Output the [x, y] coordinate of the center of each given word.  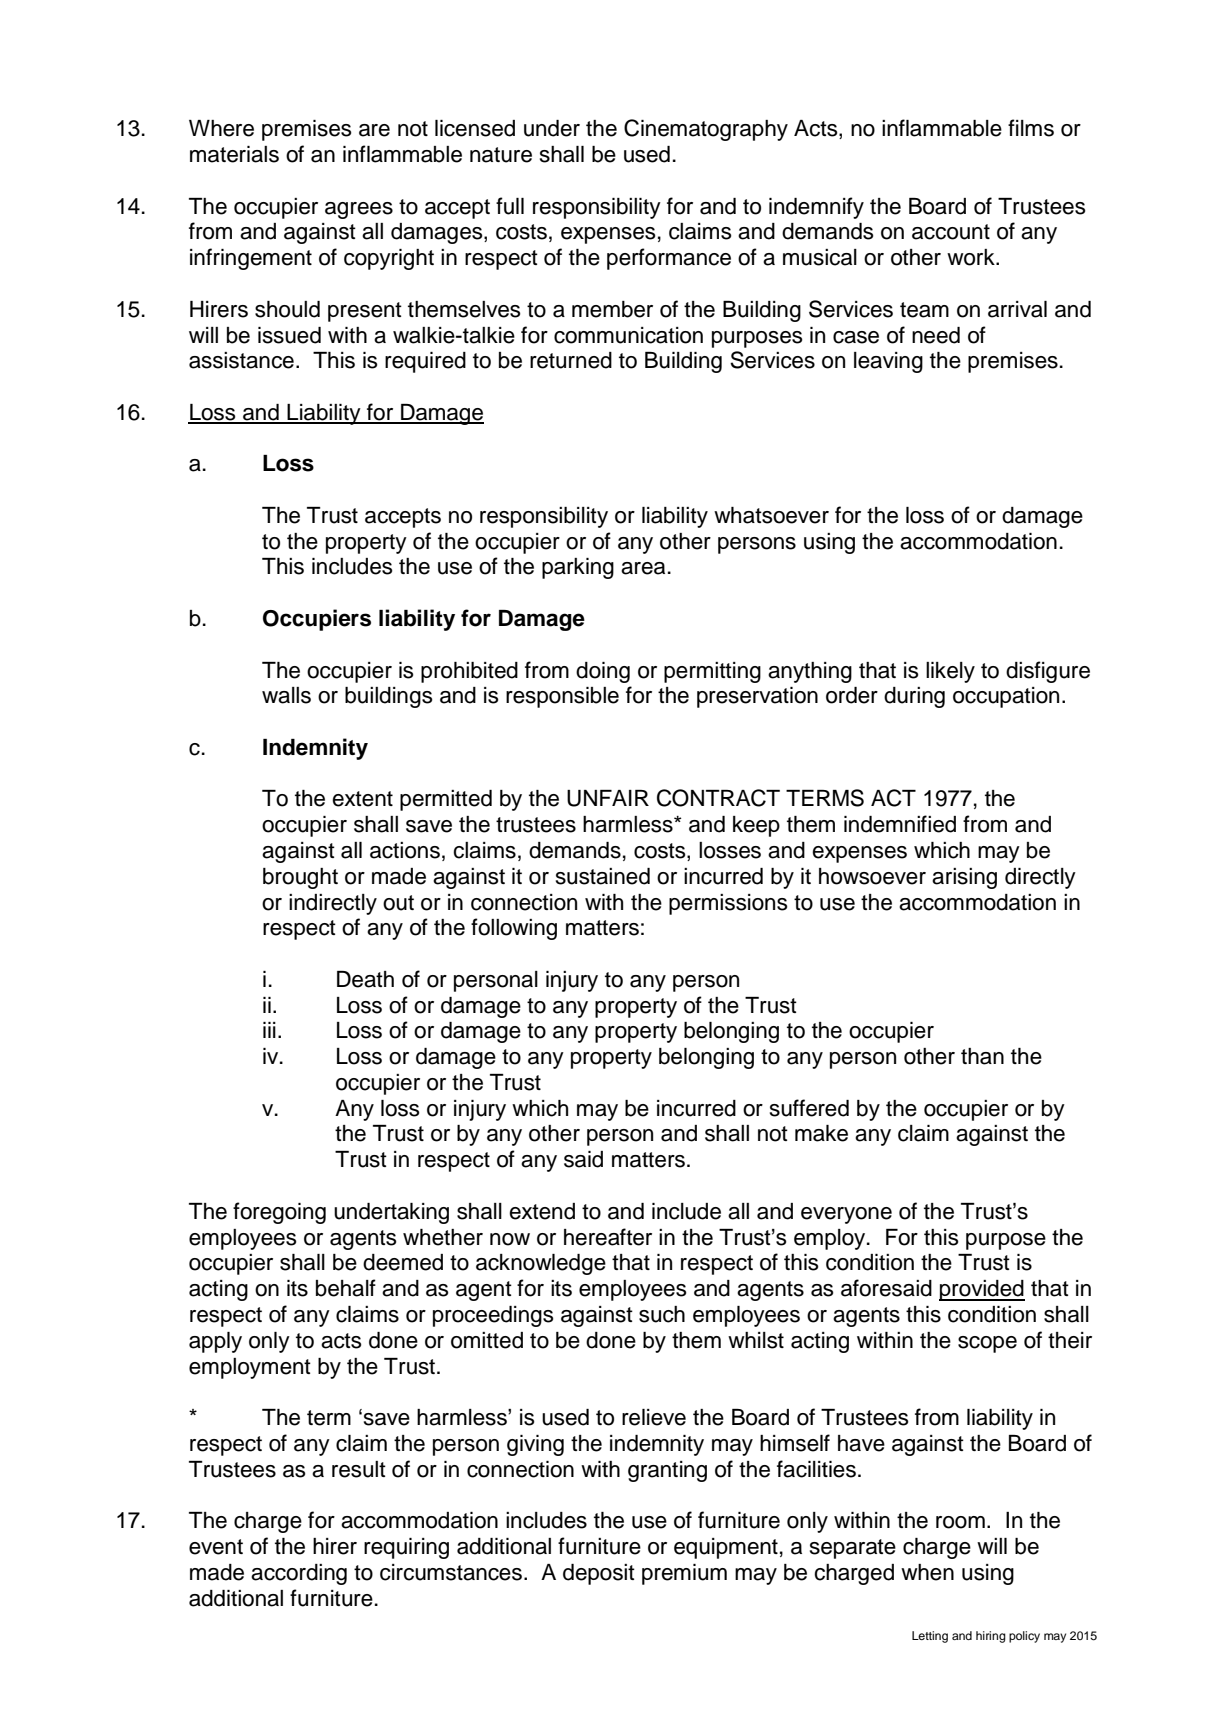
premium [684, 1574]
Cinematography [706, 130]
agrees [359, 210]
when [927, 1572]
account [951, 232]
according [299, 1574]
